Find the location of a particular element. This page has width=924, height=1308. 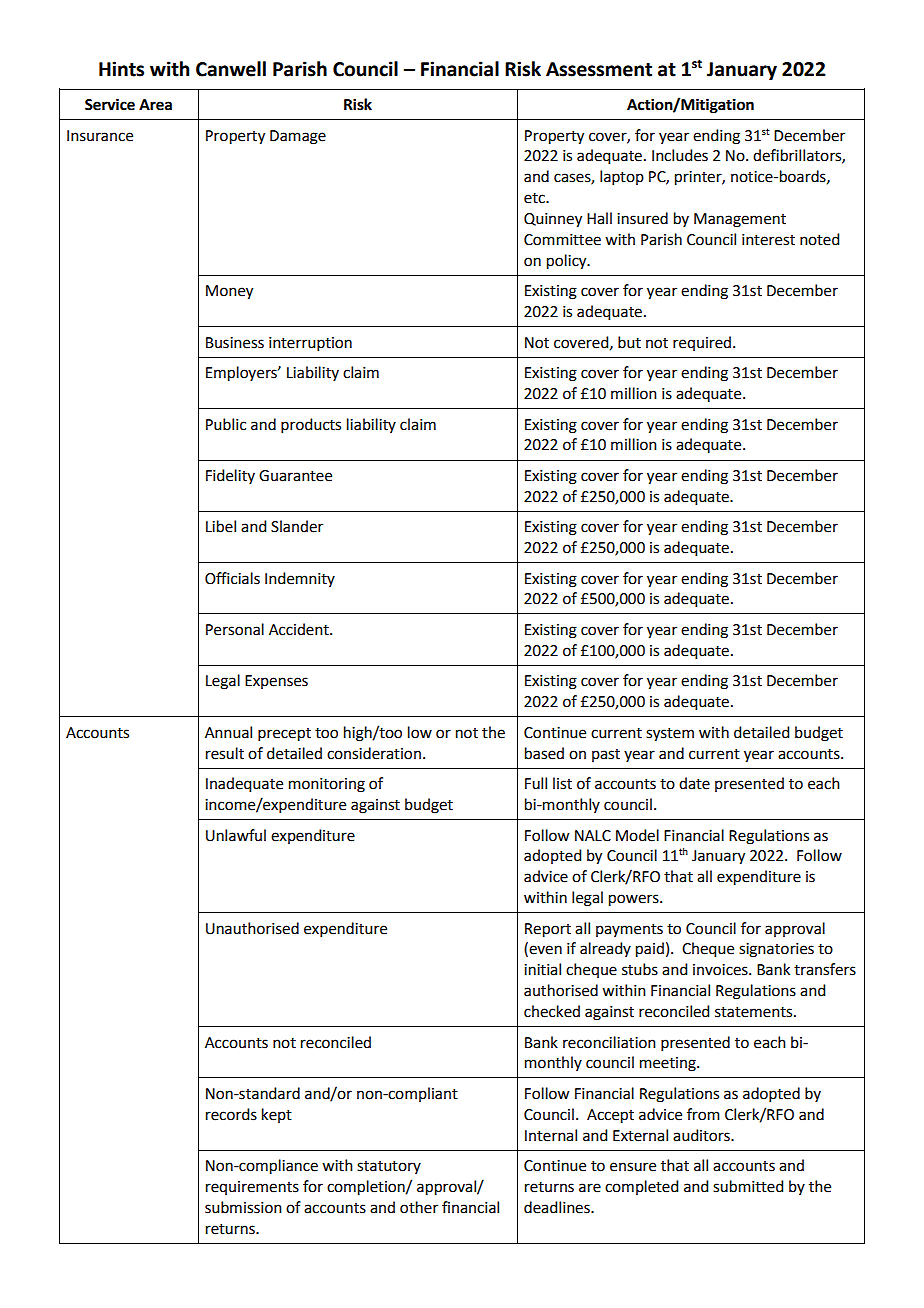

Includes is located at coordinates (680, 155).
